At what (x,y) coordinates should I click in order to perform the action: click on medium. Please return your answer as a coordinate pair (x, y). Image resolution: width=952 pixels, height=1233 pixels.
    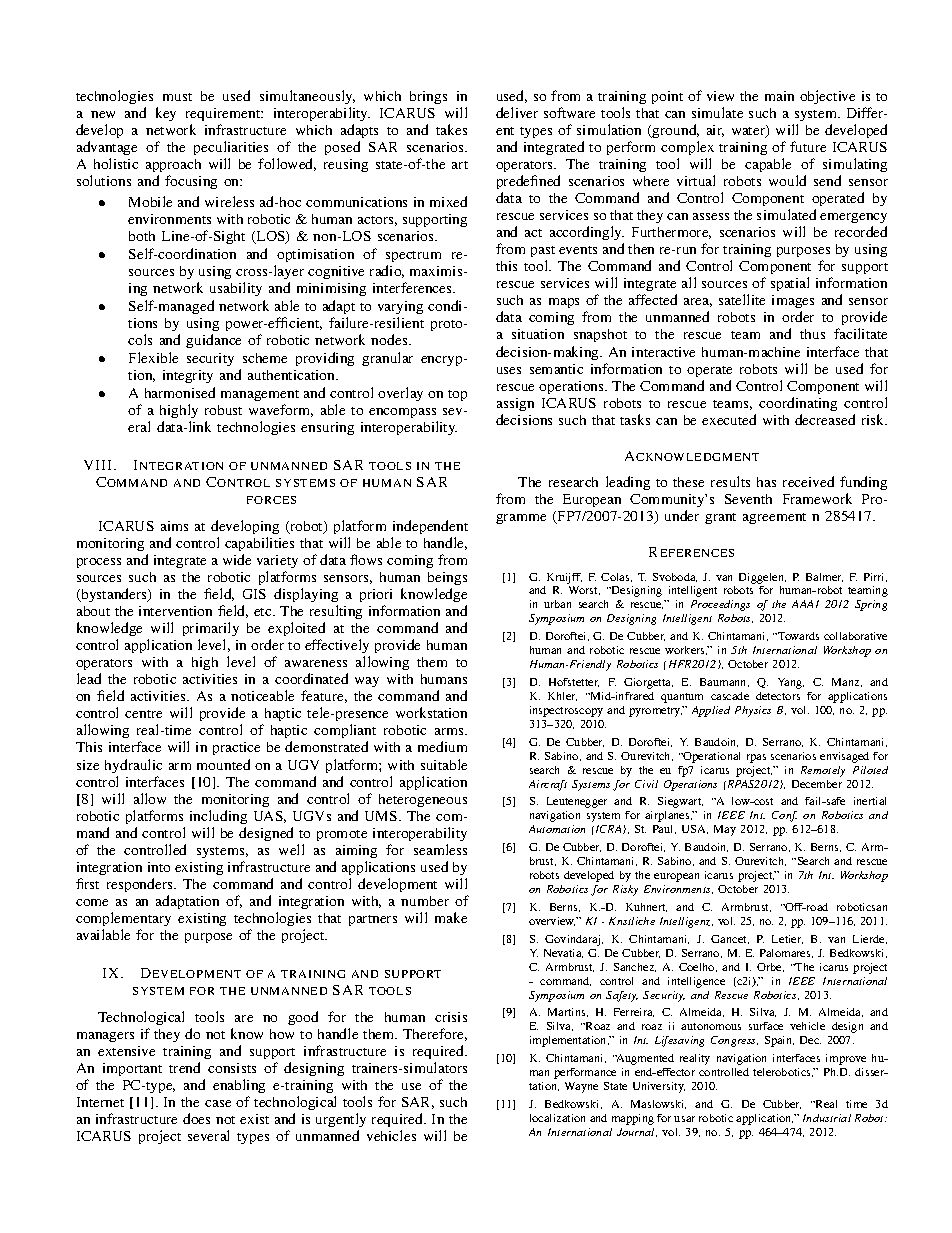
    Looking at the image, I should click on (442, 746).
